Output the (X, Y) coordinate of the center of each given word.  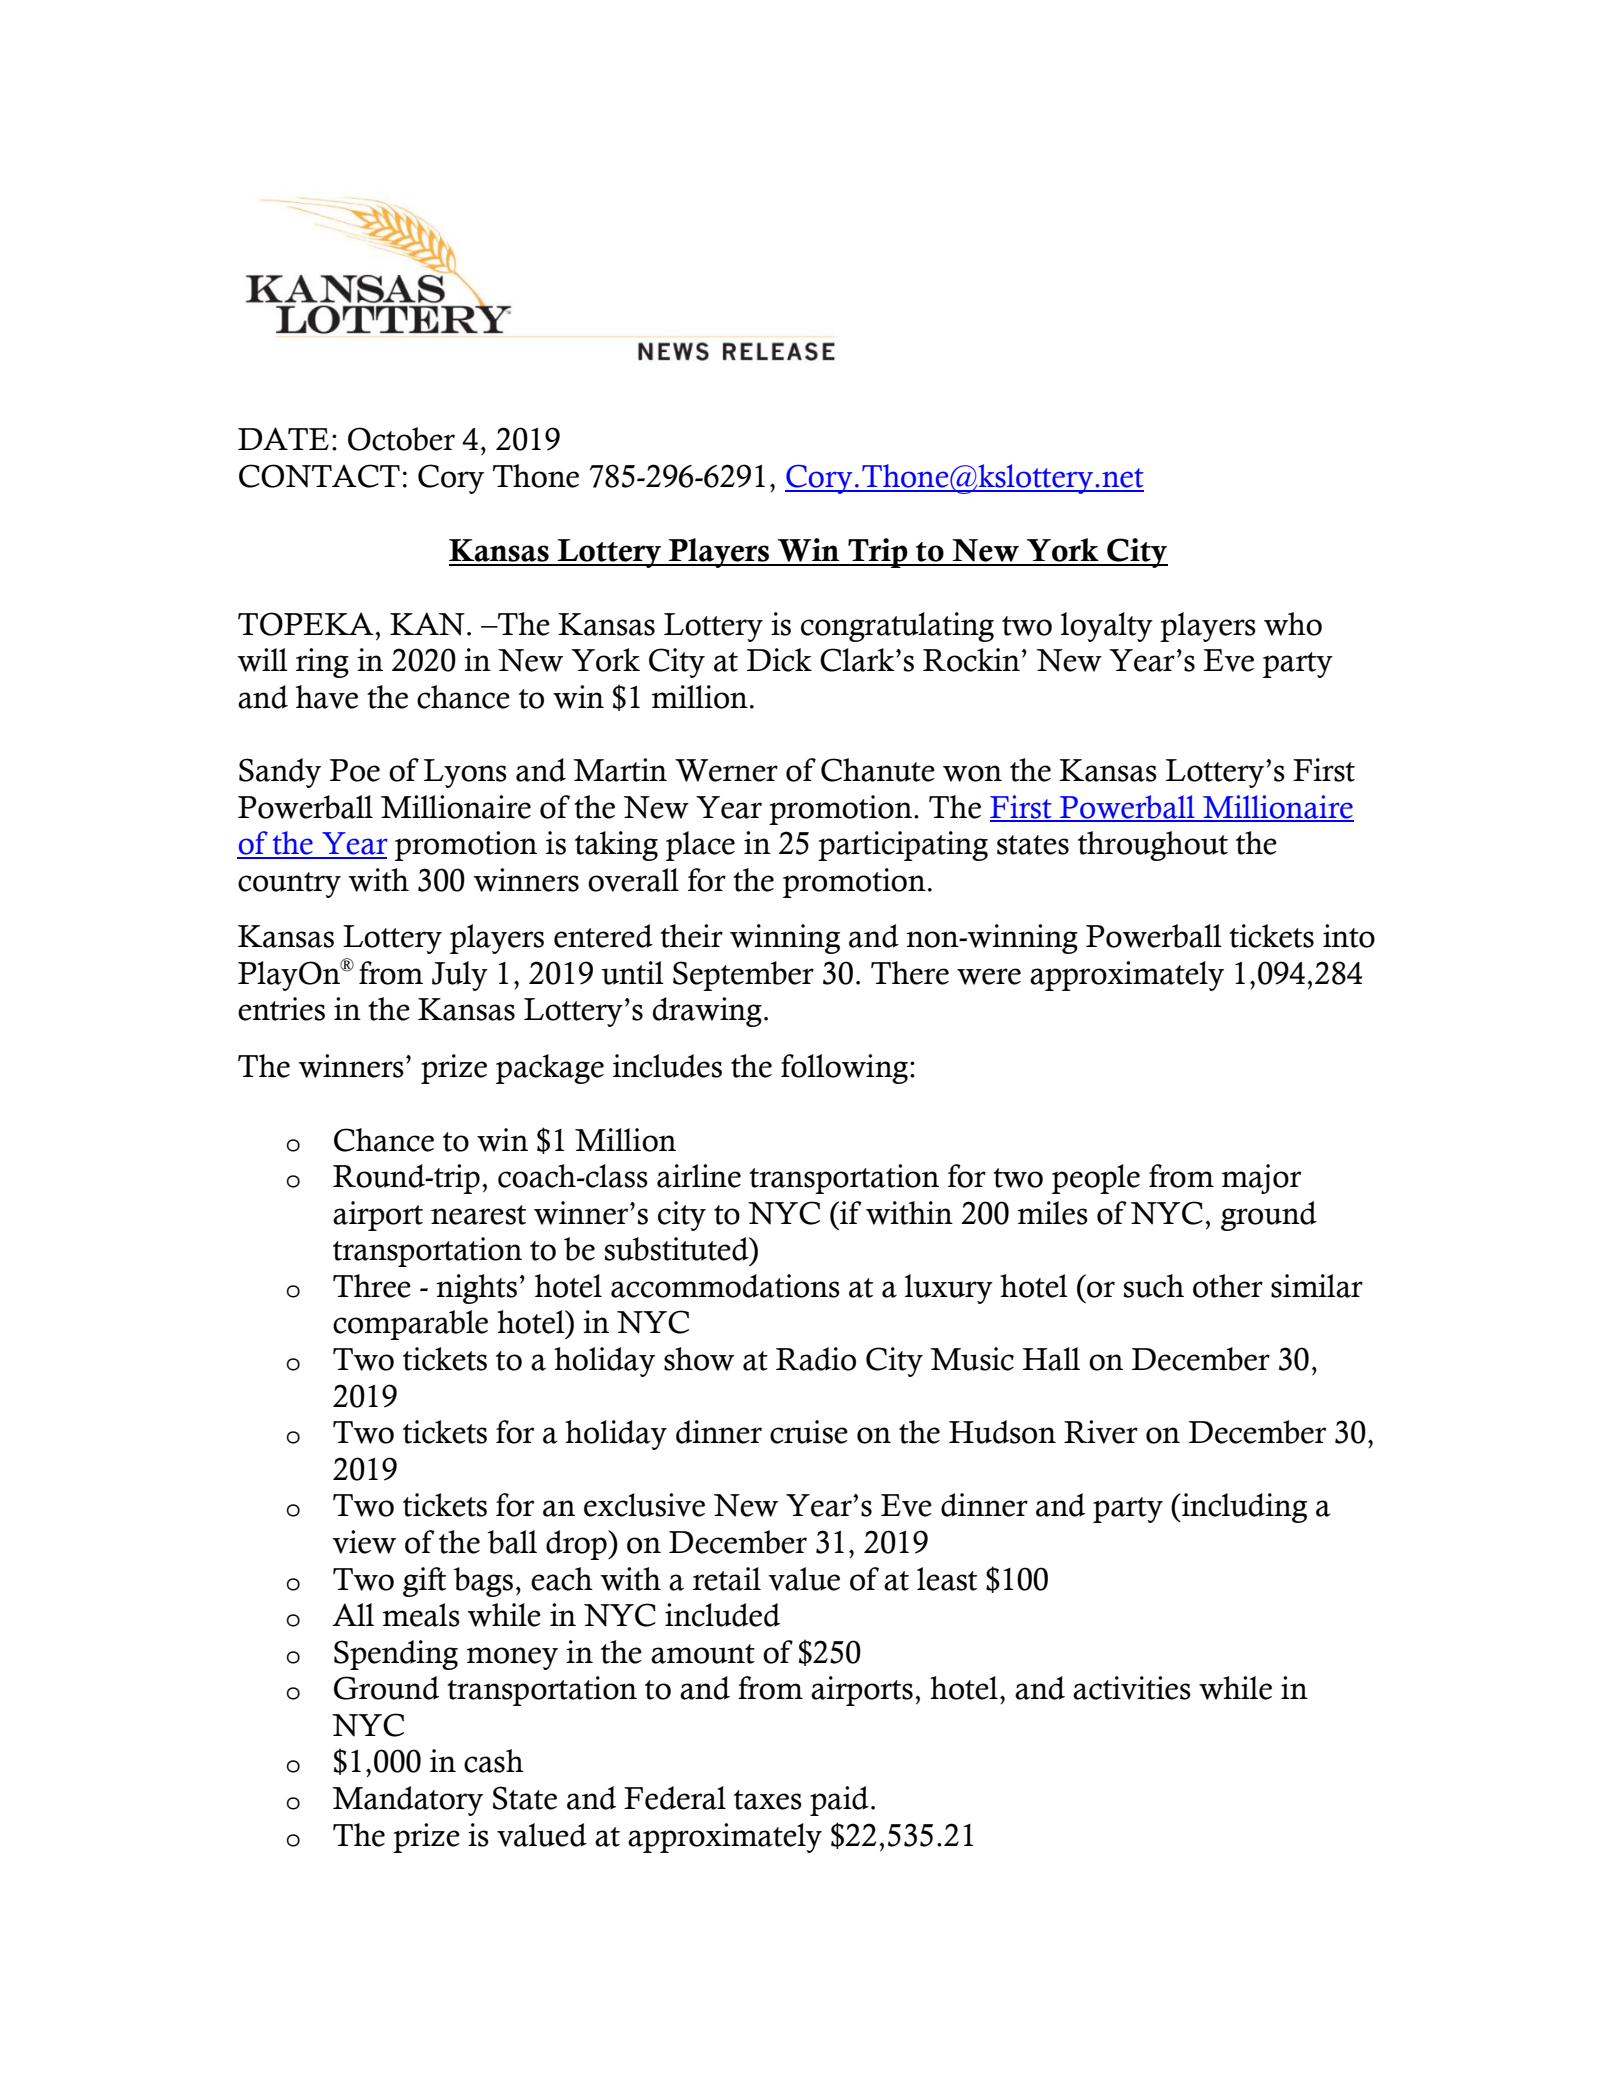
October (401, 439)
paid (839, 1801)
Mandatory (407, 1801)
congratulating (897, 627)
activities (1132, 1688)
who (1293, 624)
